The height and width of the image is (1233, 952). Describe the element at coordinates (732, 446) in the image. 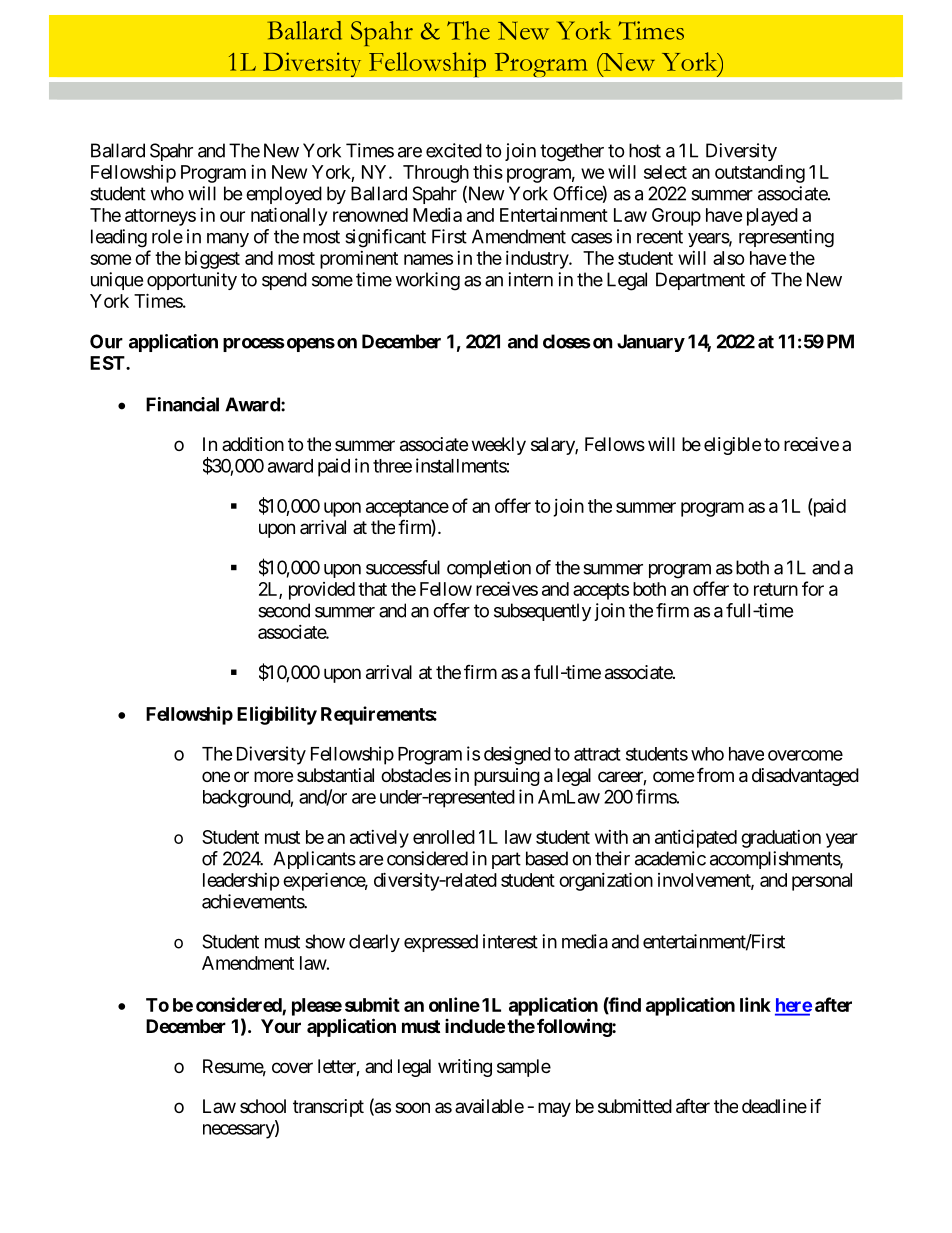

I see `eligible` at that location.
